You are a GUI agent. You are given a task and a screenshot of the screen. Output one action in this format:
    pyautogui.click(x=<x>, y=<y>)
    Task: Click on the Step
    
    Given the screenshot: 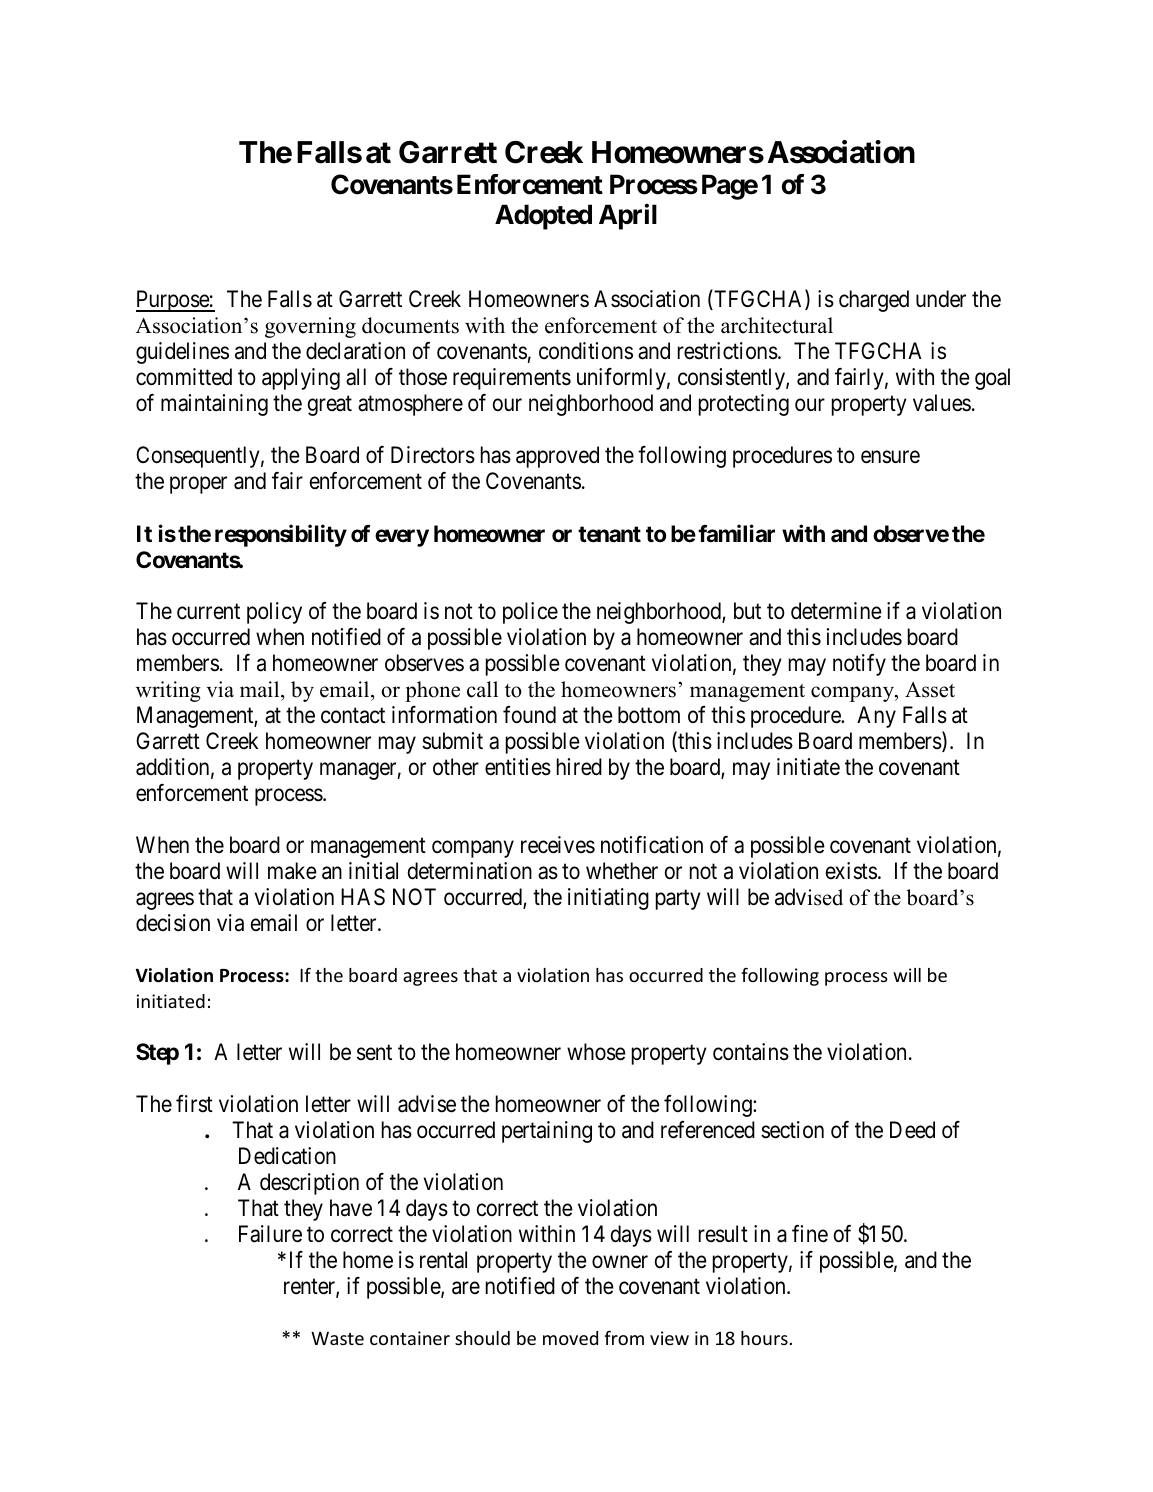 What is the action you would take?
    pyautogui.click(x=157, y=1054)
